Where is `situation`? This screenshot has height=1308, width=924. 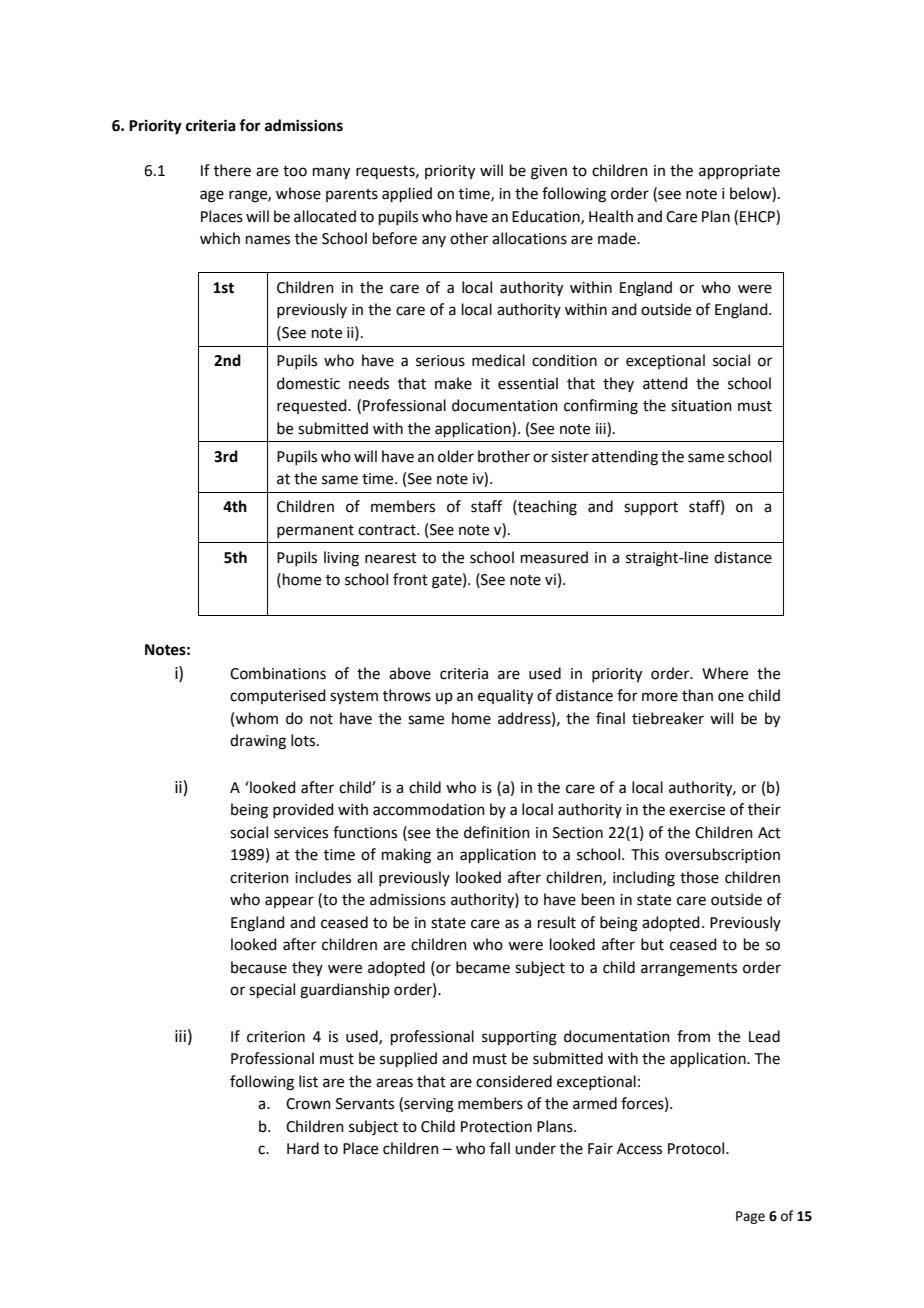 situation is located at coordinates (701, 406).
